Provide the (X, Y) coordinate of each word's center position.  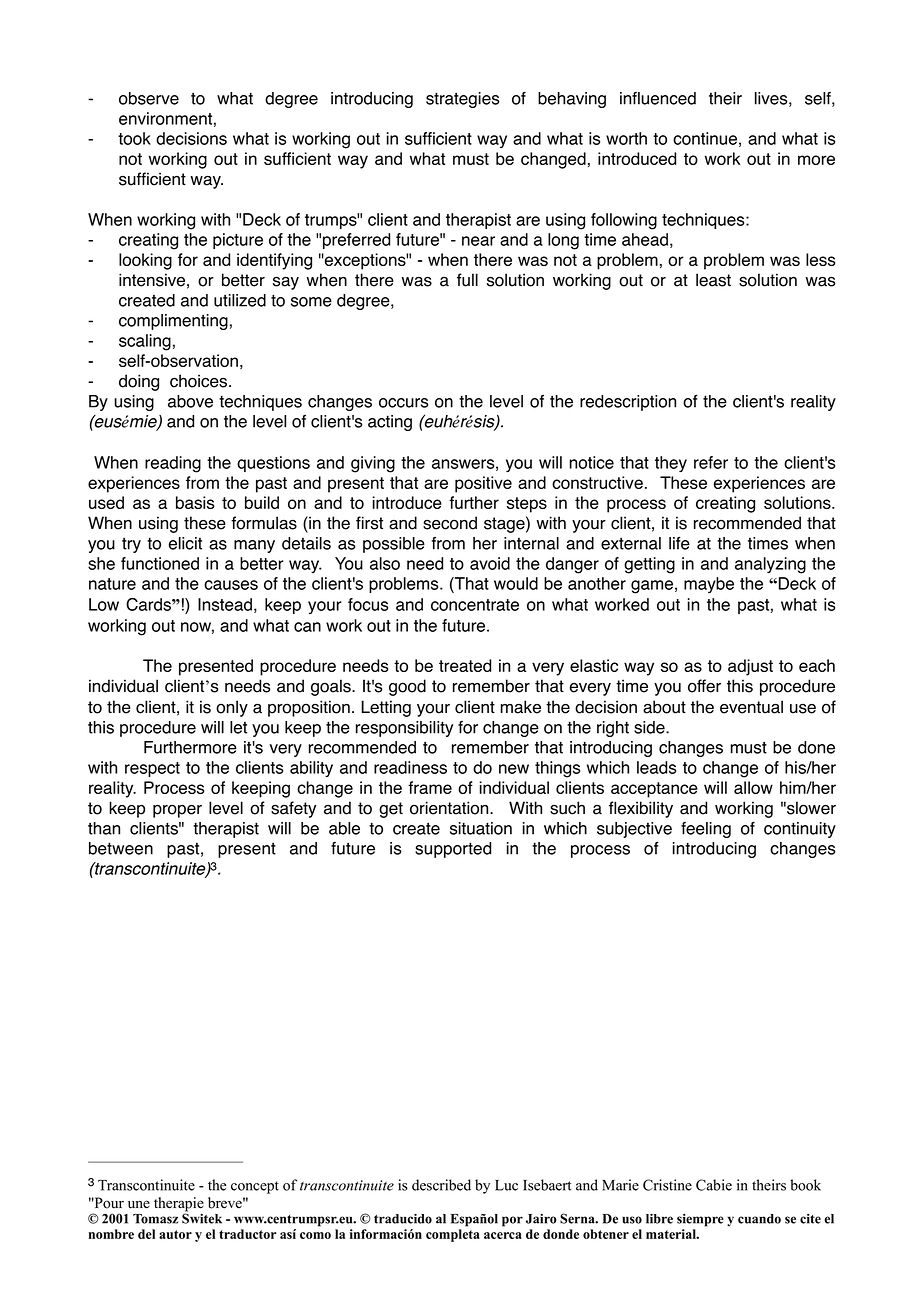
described (441, 1185)
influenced (658, 98)
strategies (462, 100)
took (134, 138)
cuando (759, 1219)
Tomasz (155, 1219)
